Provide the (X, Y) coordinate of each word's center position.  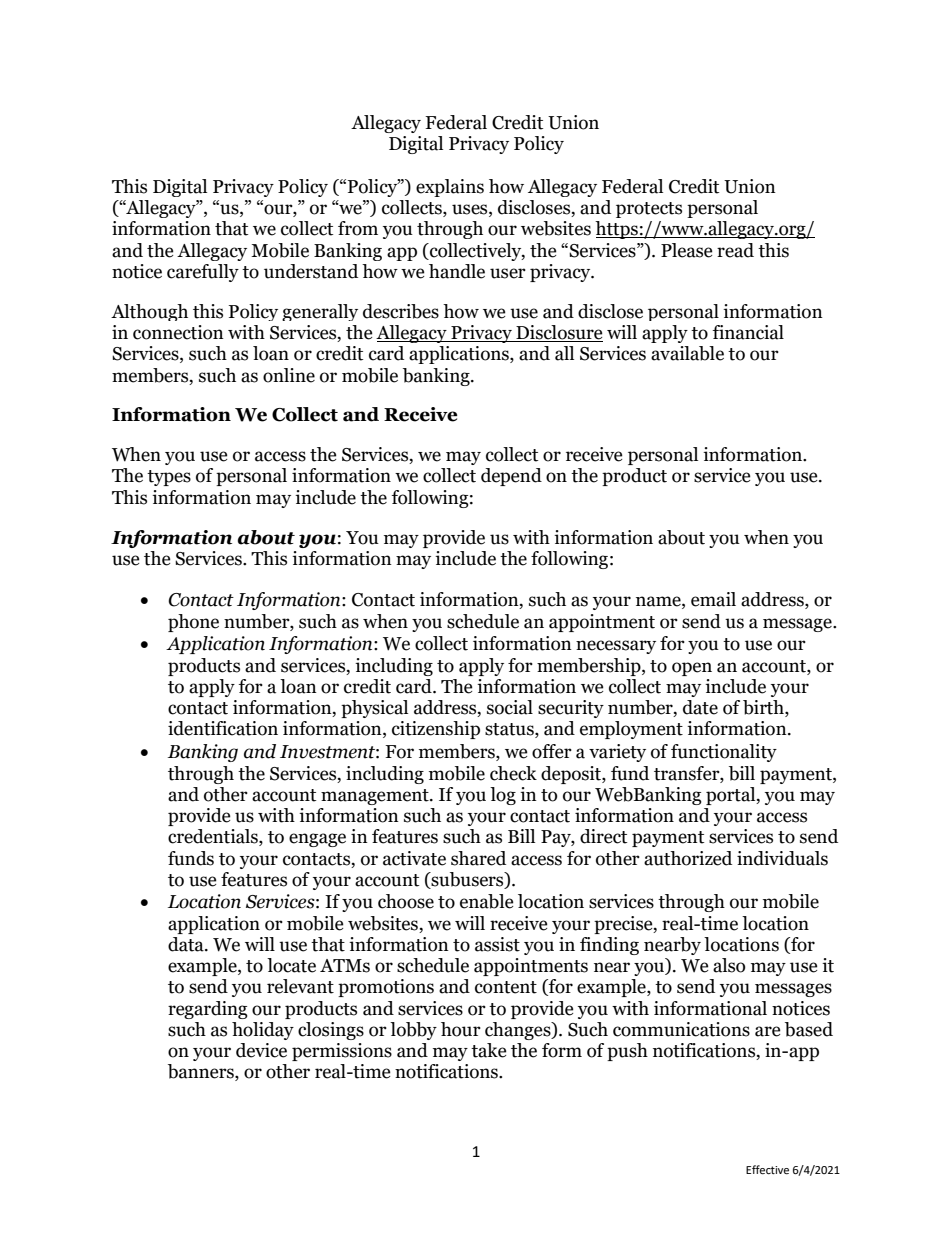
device (261, 1050)
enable (487, 901)
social (510, 707)
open (692, 669)
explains (450, 188)
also (729, 965)
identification (223, 728)
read (735, 250)
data (187, 944)
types (169, 478)
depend (511, 477)
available (687, 353)
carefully (203, 273)
